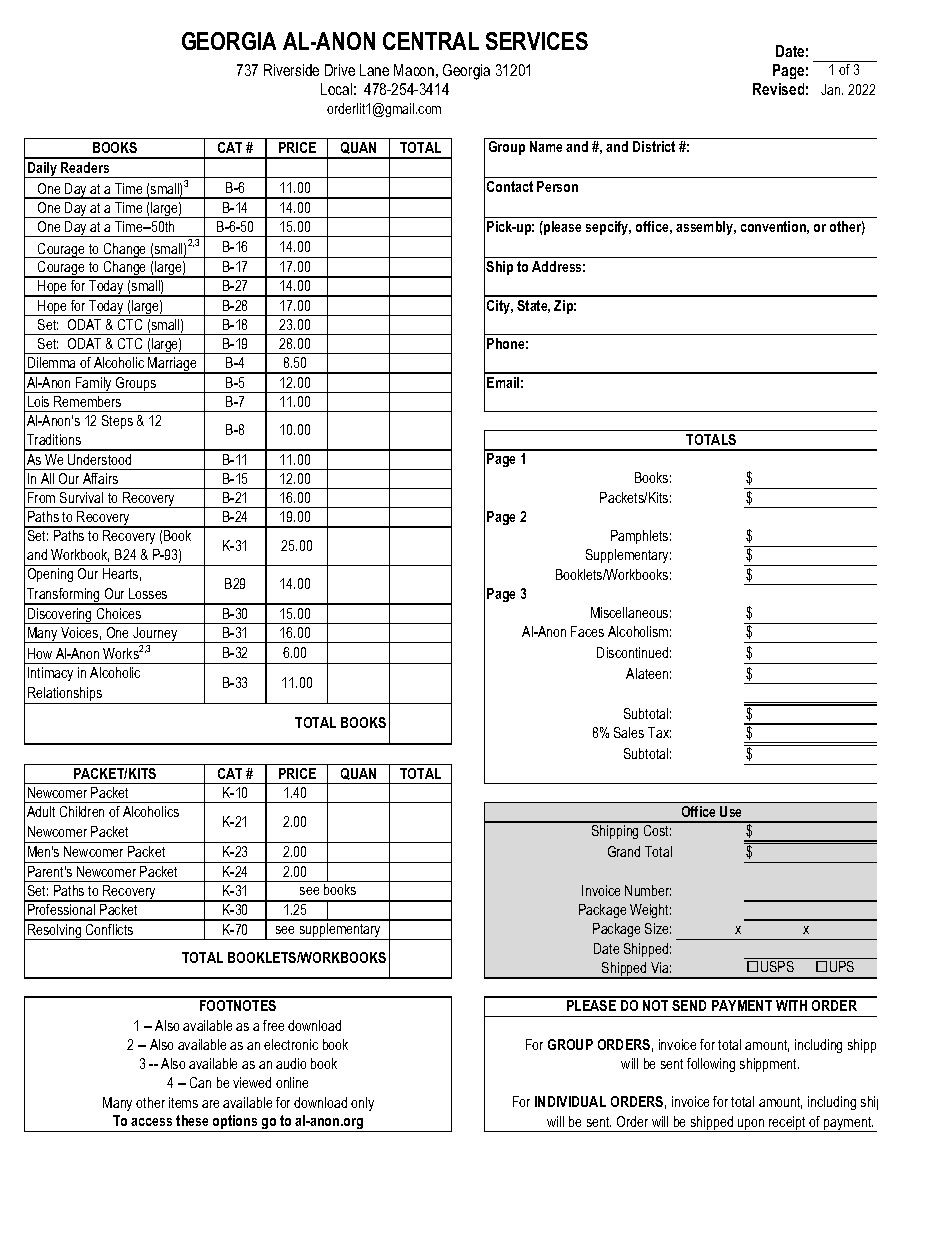 The width and height of the page is (952, 1233). Describe the element at coordinates (362, 1104) in the page. I see `only` at that location.
